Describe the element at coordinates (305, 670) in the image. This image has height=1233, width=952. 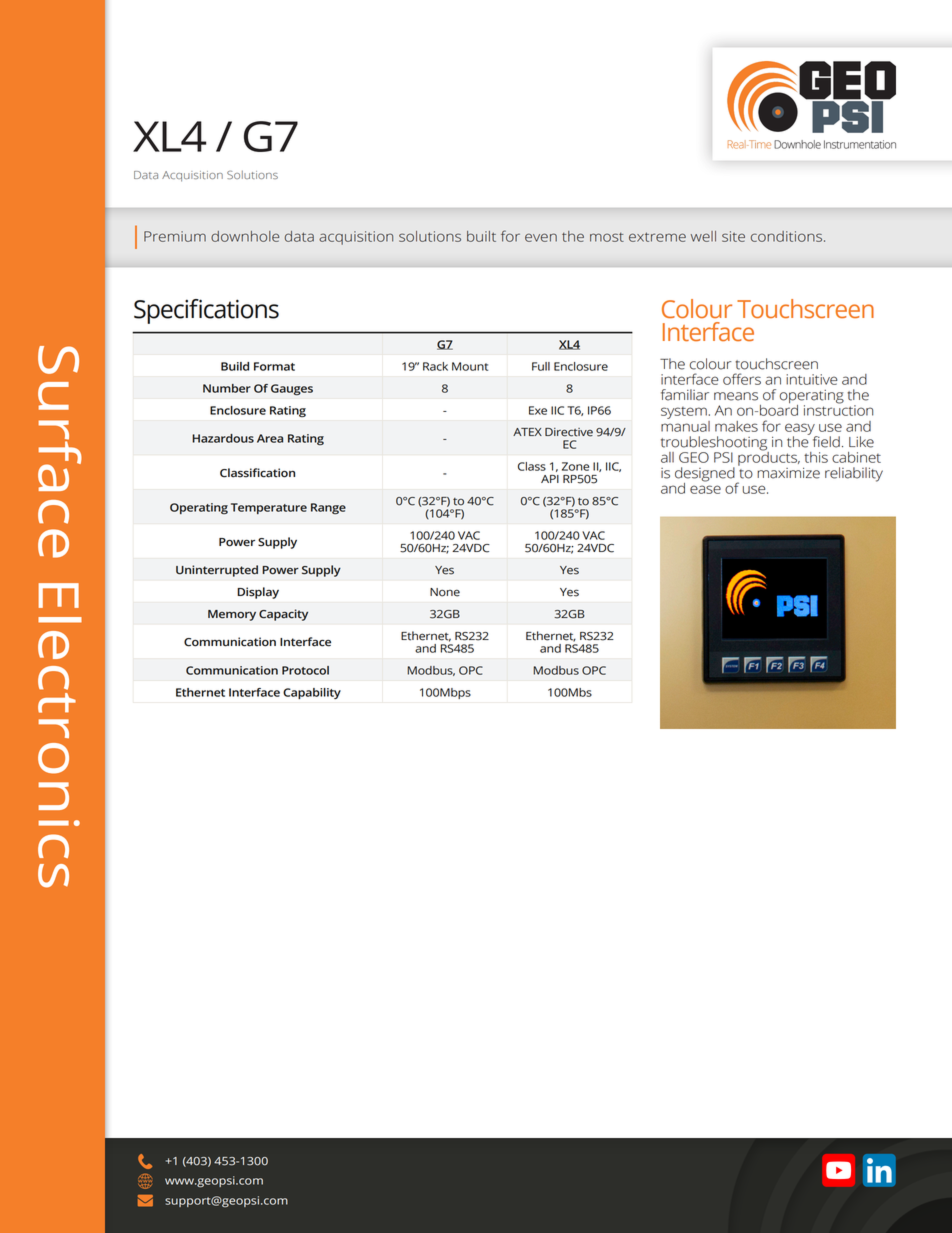
I see `Protocol` at that location.
